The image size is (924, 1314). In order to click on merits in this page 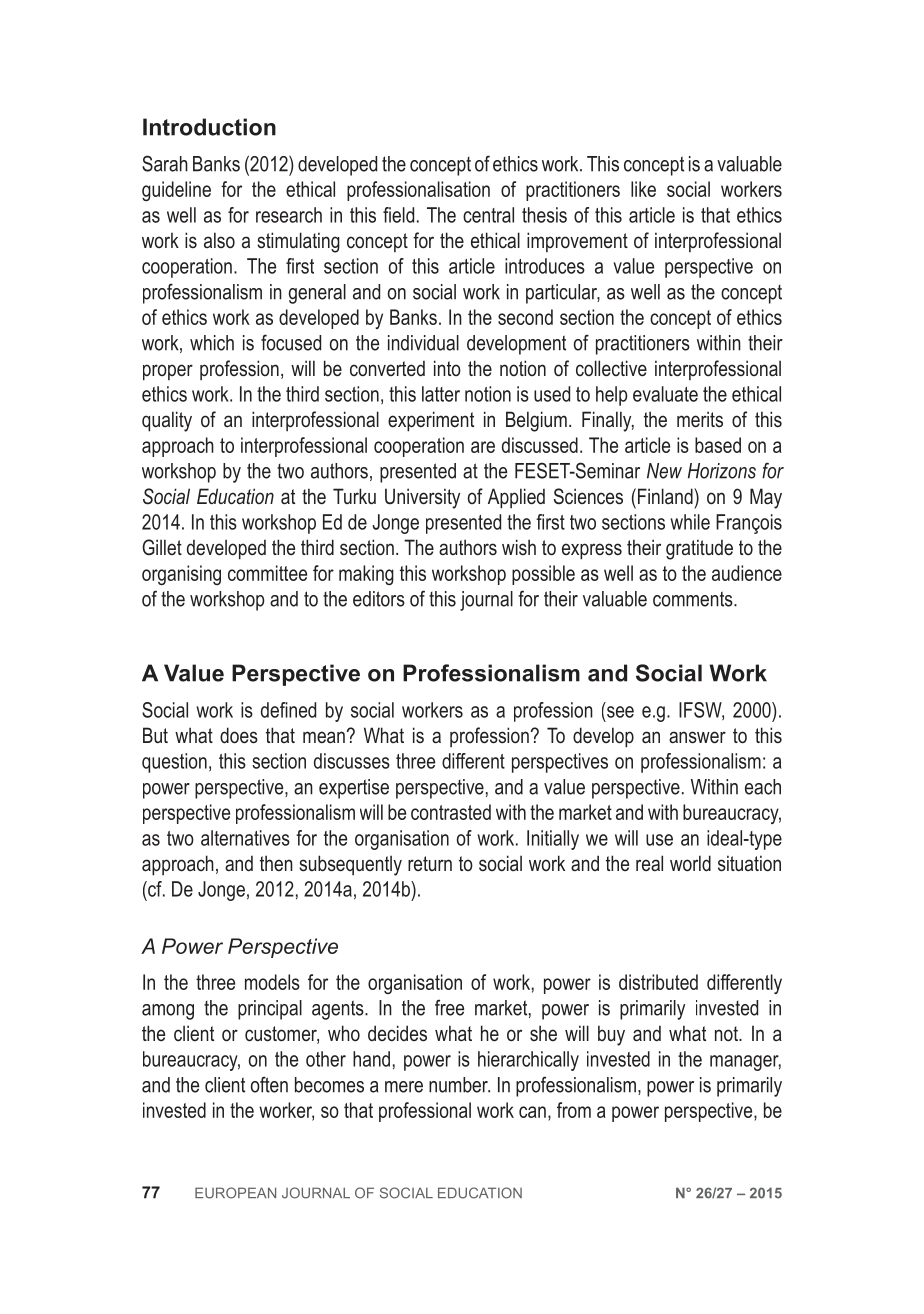, I will do `click(700, 419)`.
